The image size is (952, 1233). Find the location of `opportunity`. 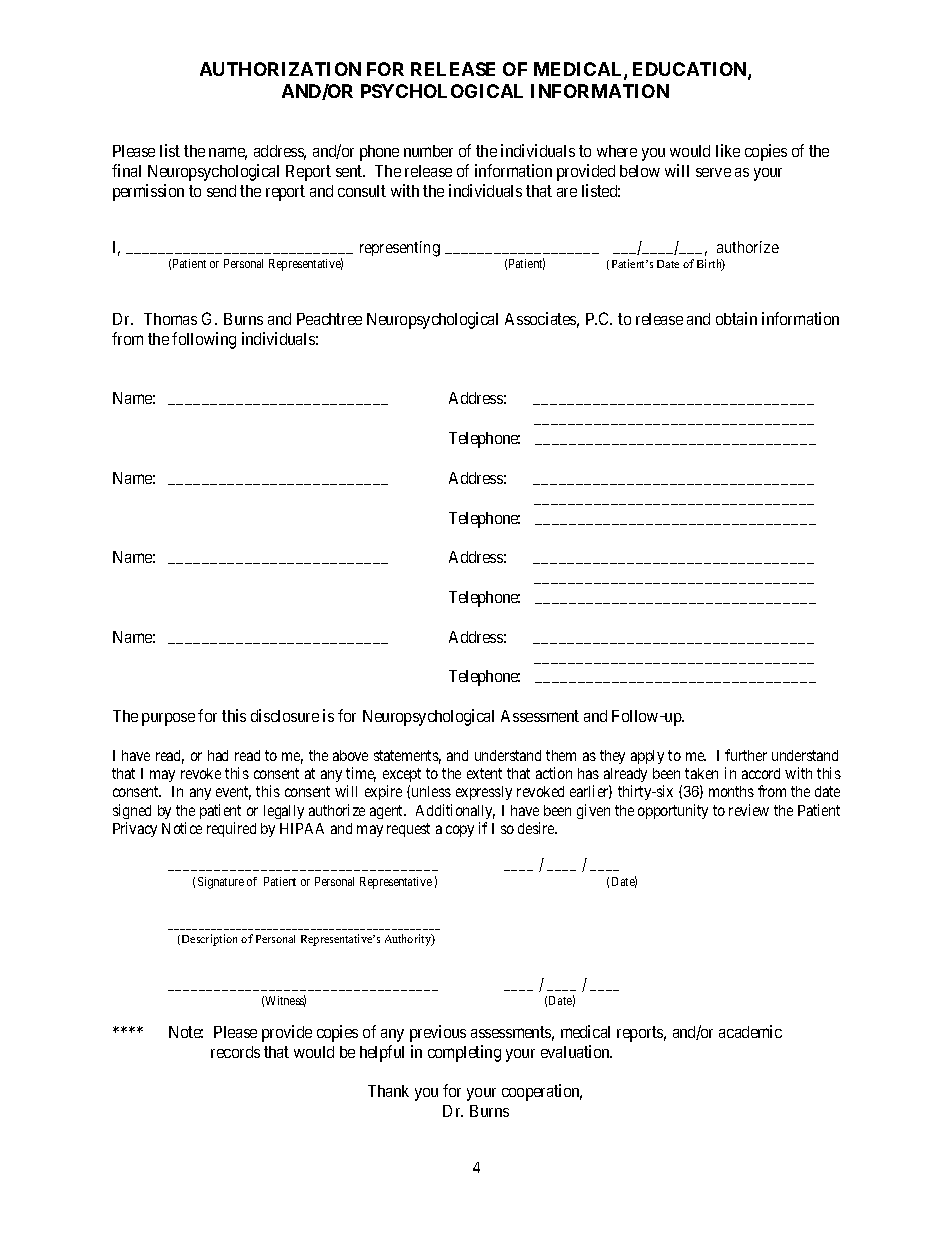

opportunity is located at coordinates (673, 811).
